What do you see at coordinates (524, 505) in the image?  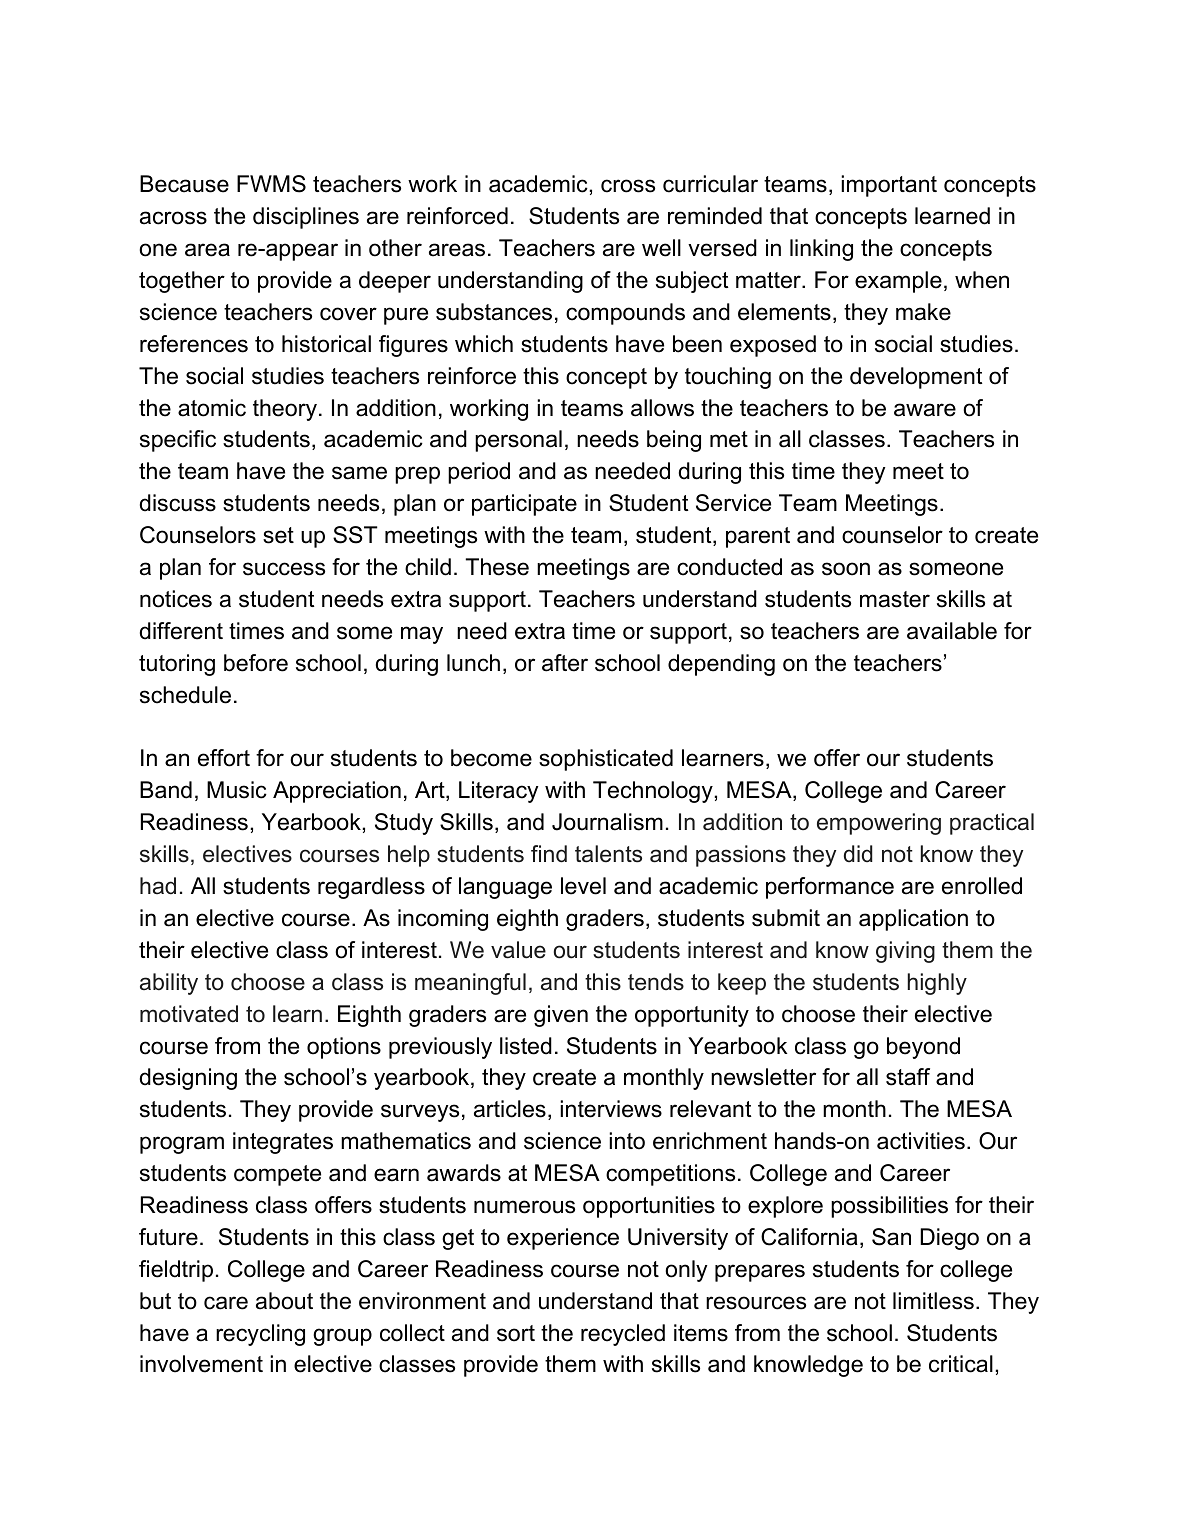 I see `participate` at bounding box center [524, 505].
